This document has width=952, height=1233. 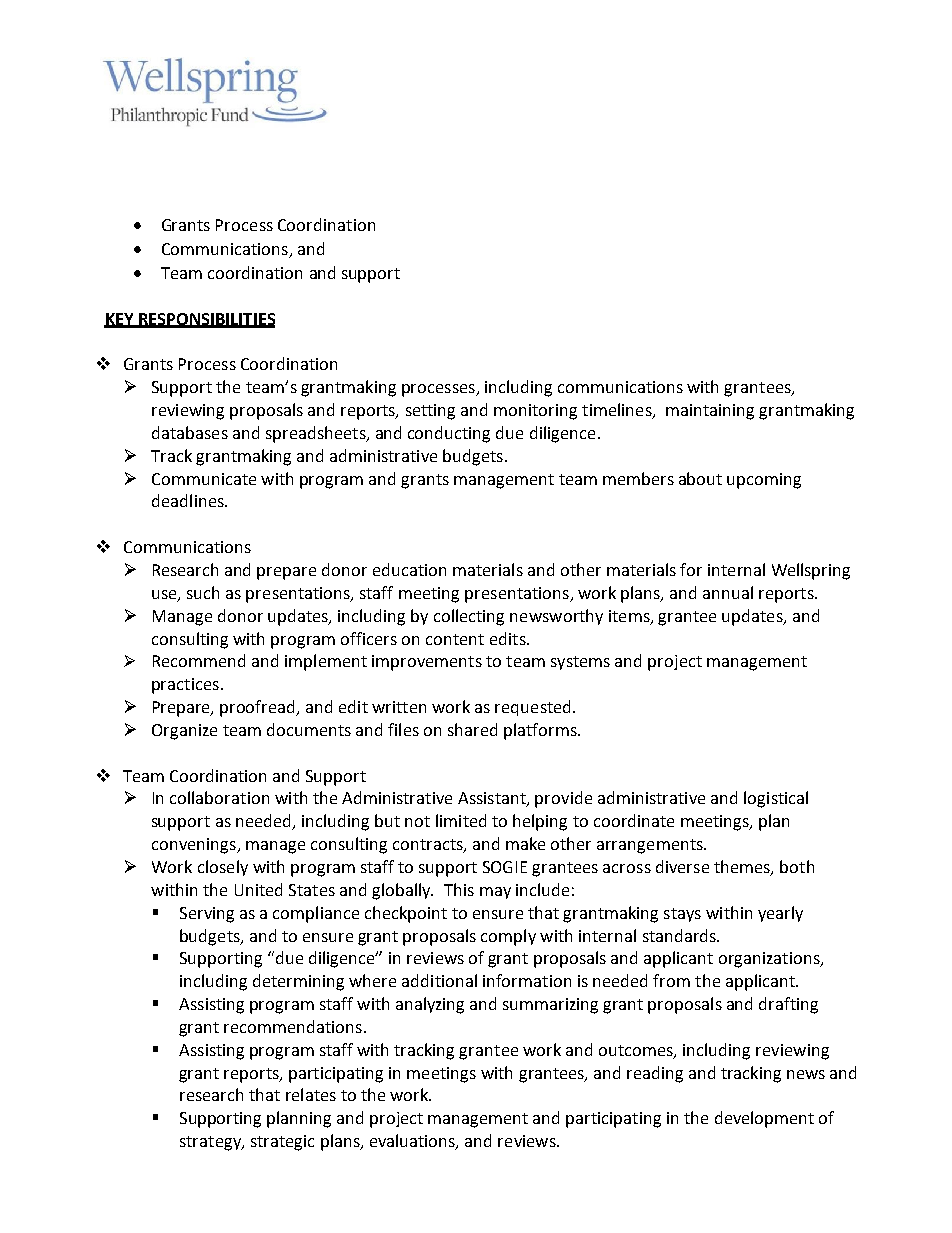 What do you see at coordinates (430, 412) in the document?
I see `setting` at bounding box center [430, 412].
